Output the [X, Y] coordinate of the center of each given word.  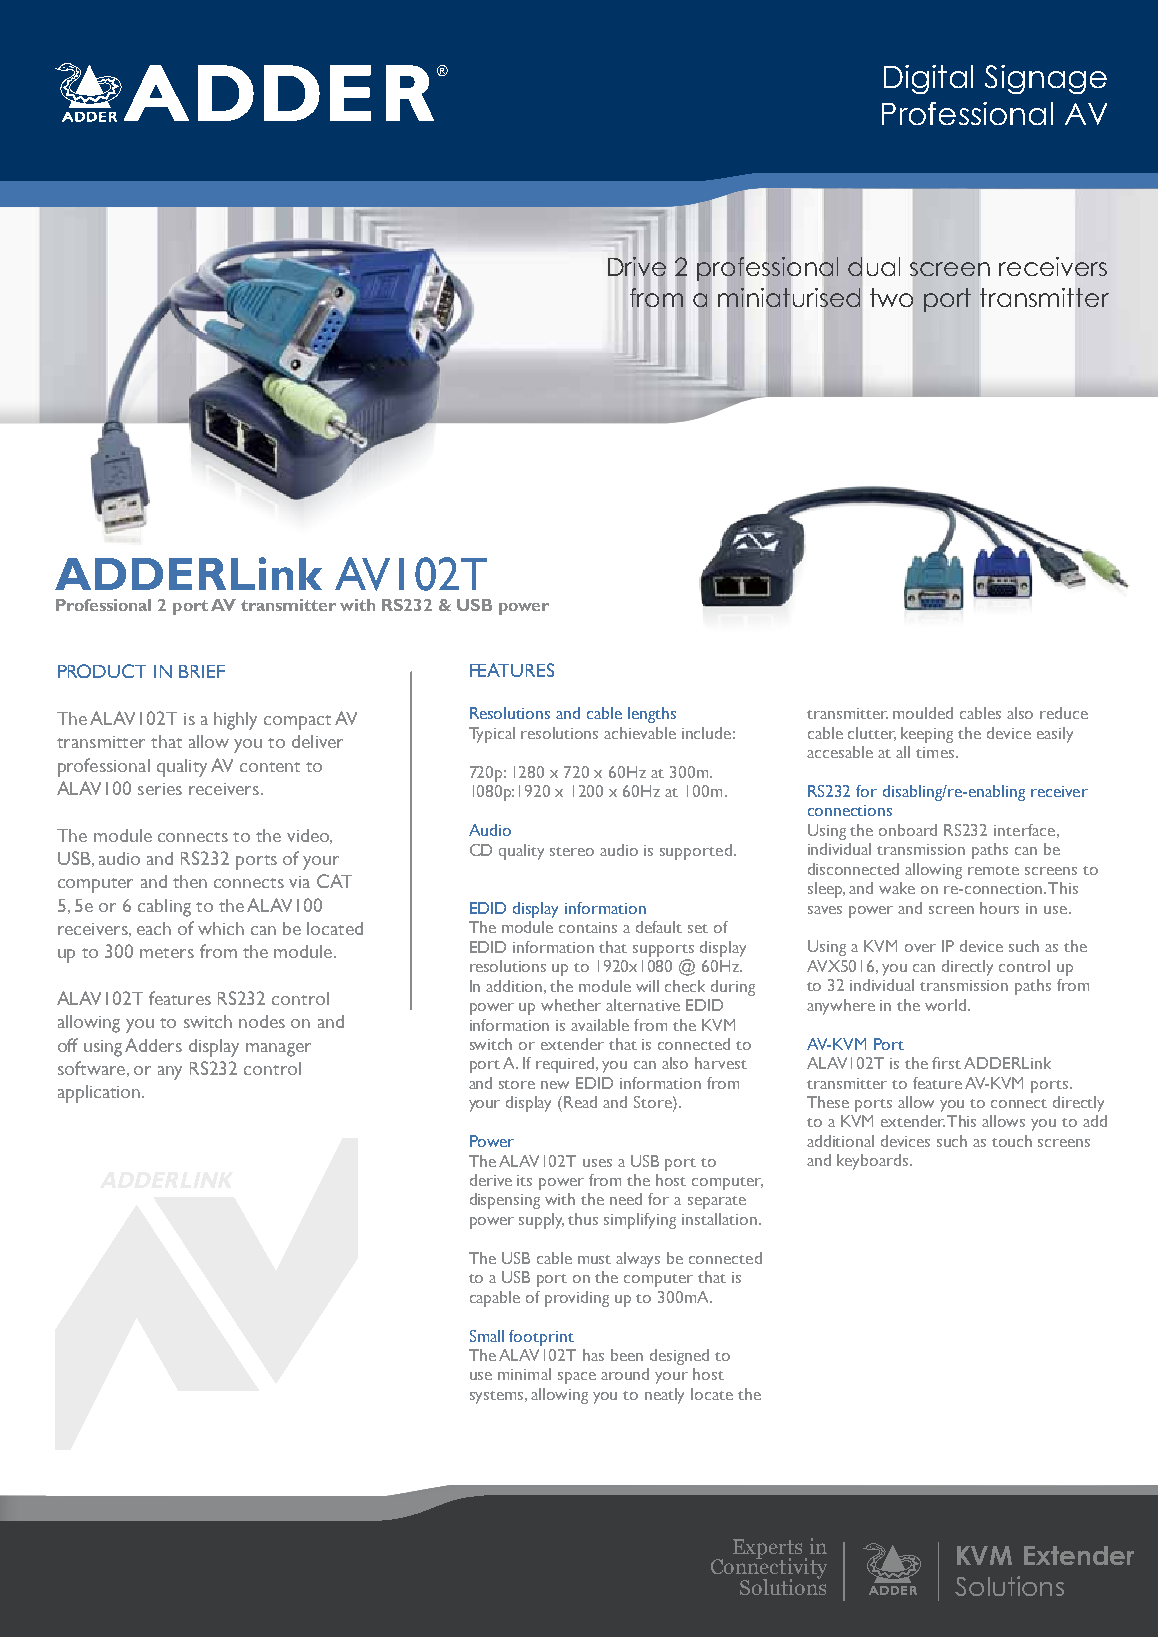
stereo [572, 851]
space [577, 1378]
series [160, 789]
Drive [637, 266]
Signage [1046, 79]
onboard [908, 830]
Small [487, 1336]
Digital [928, 79]
